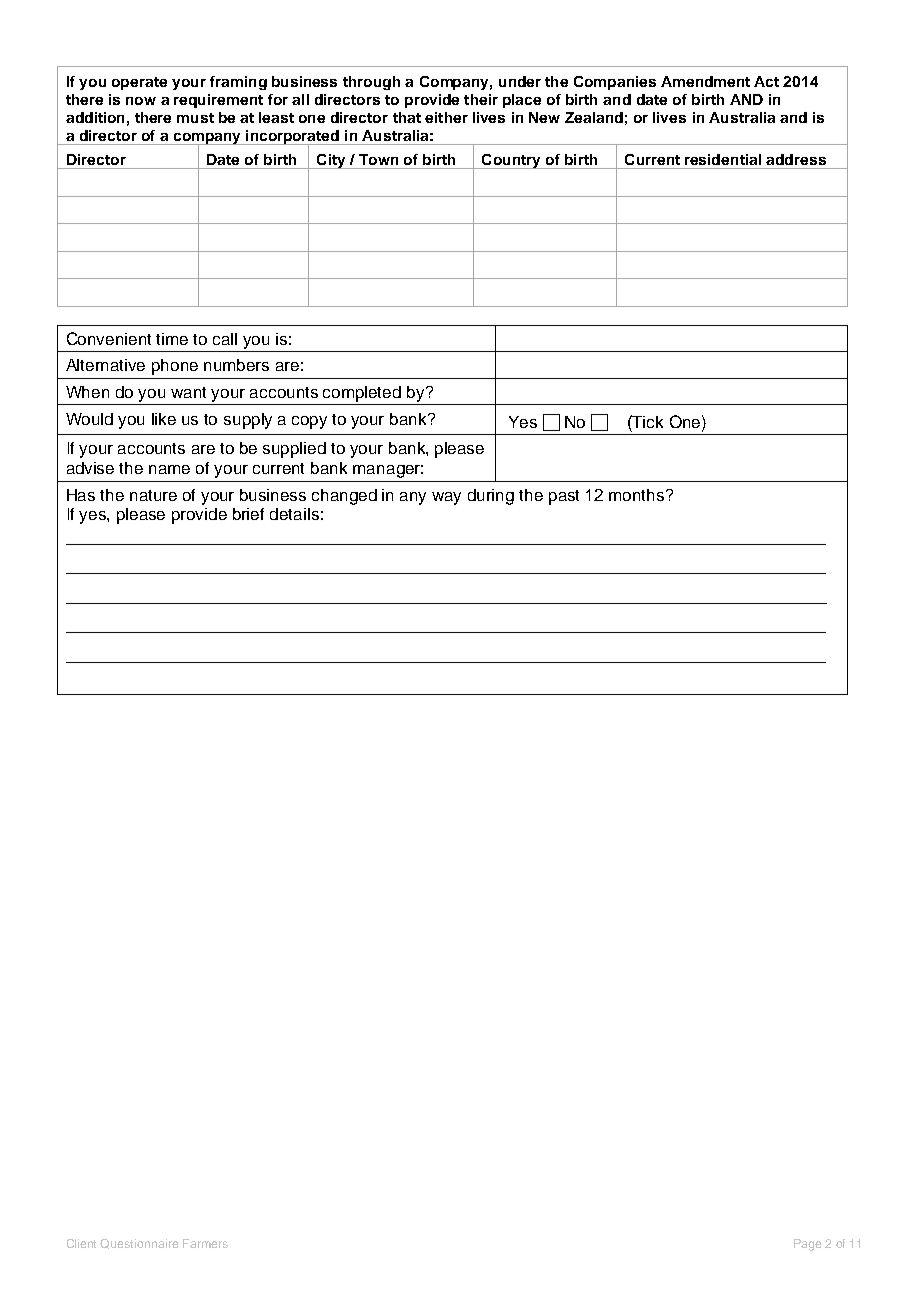 The height and width of the image is (1307, 924). I want to click on Amendment, so click(705, 81).
